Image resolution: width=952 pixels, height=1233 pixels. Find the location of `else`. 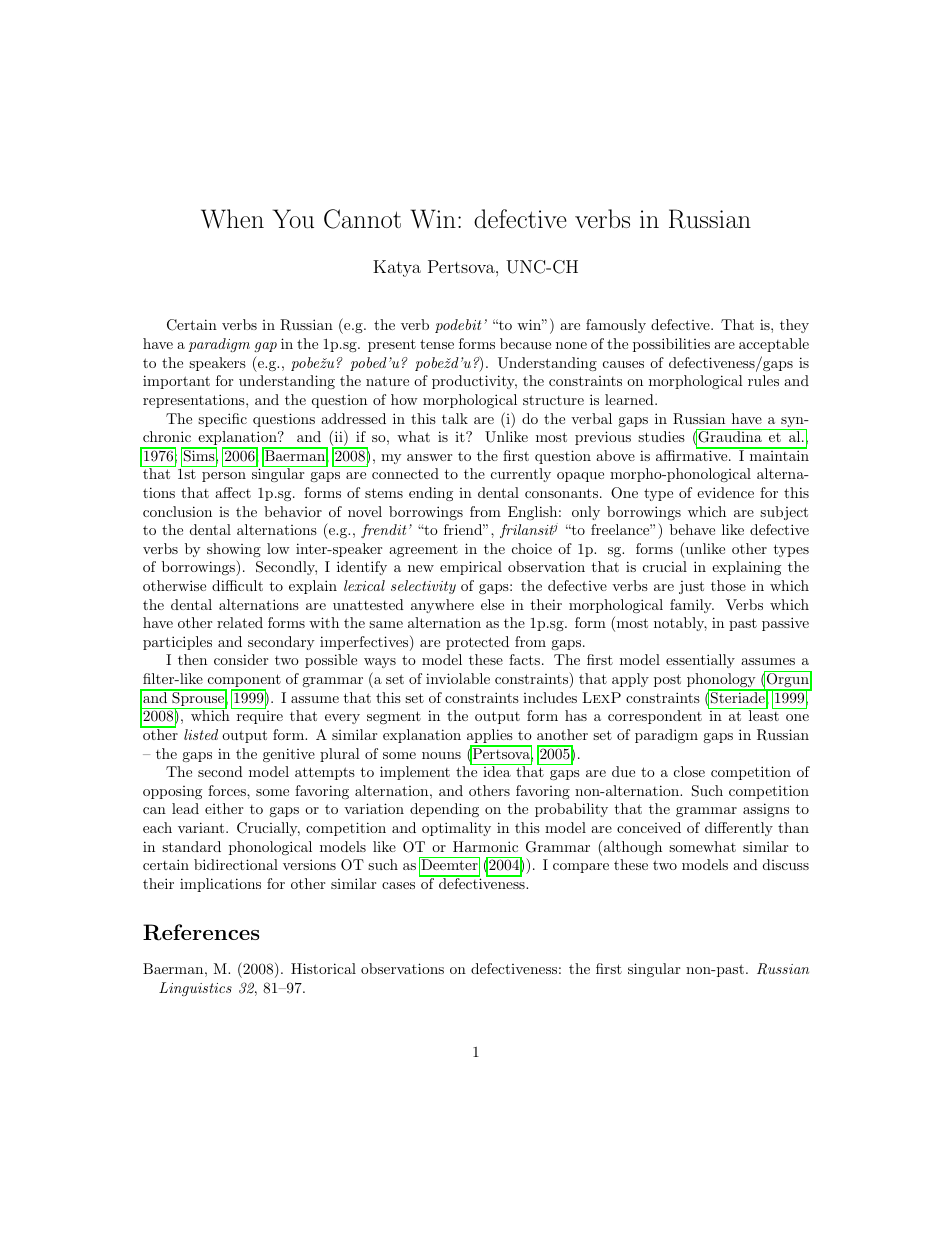

else is located at coordinates (492, 604).
